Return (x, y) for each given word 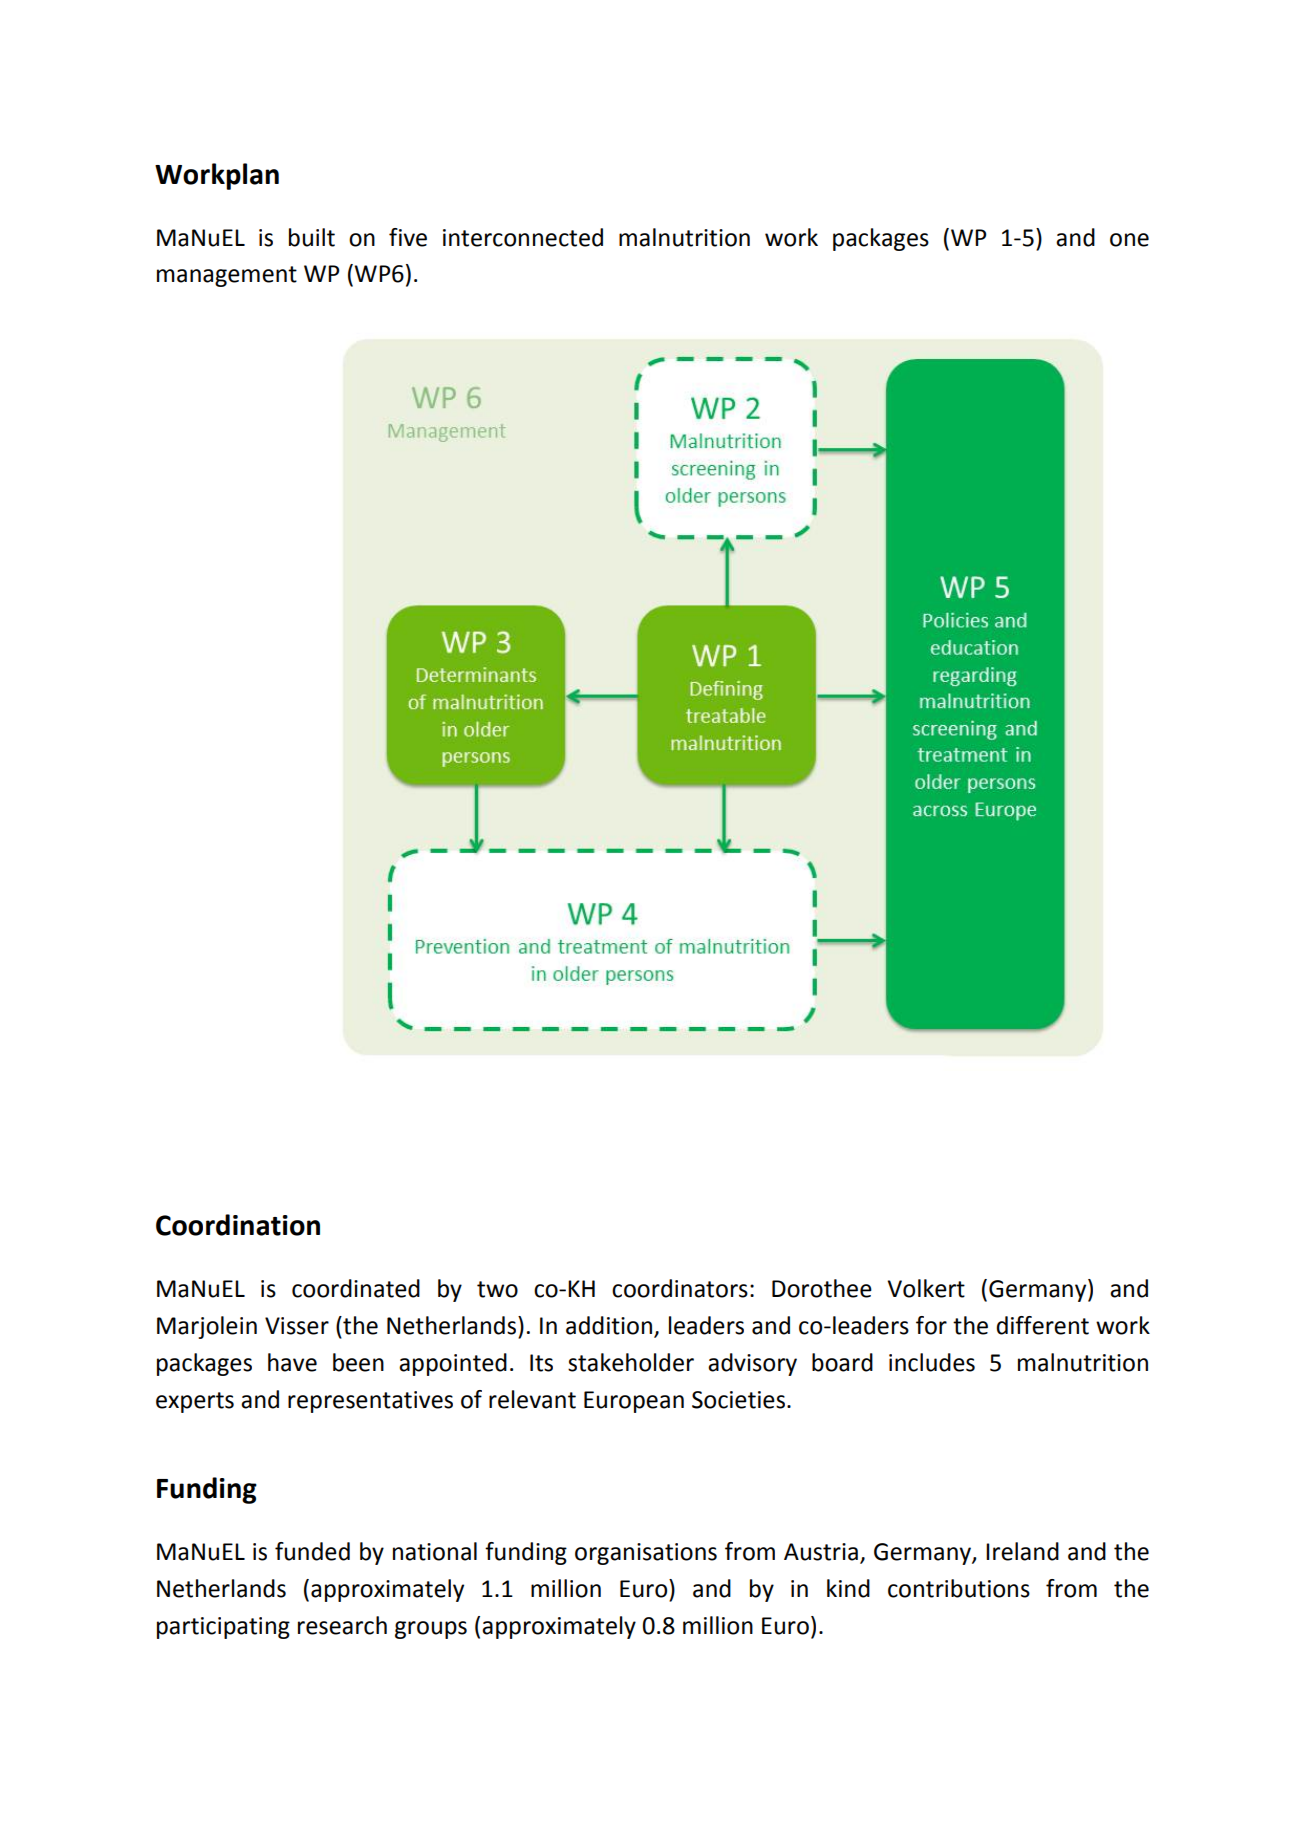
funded (312, 1551)
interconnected (523, 237)
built (312, 237)
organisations (646, 1554)
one (1129, 240)
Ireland (1022, 1551)
